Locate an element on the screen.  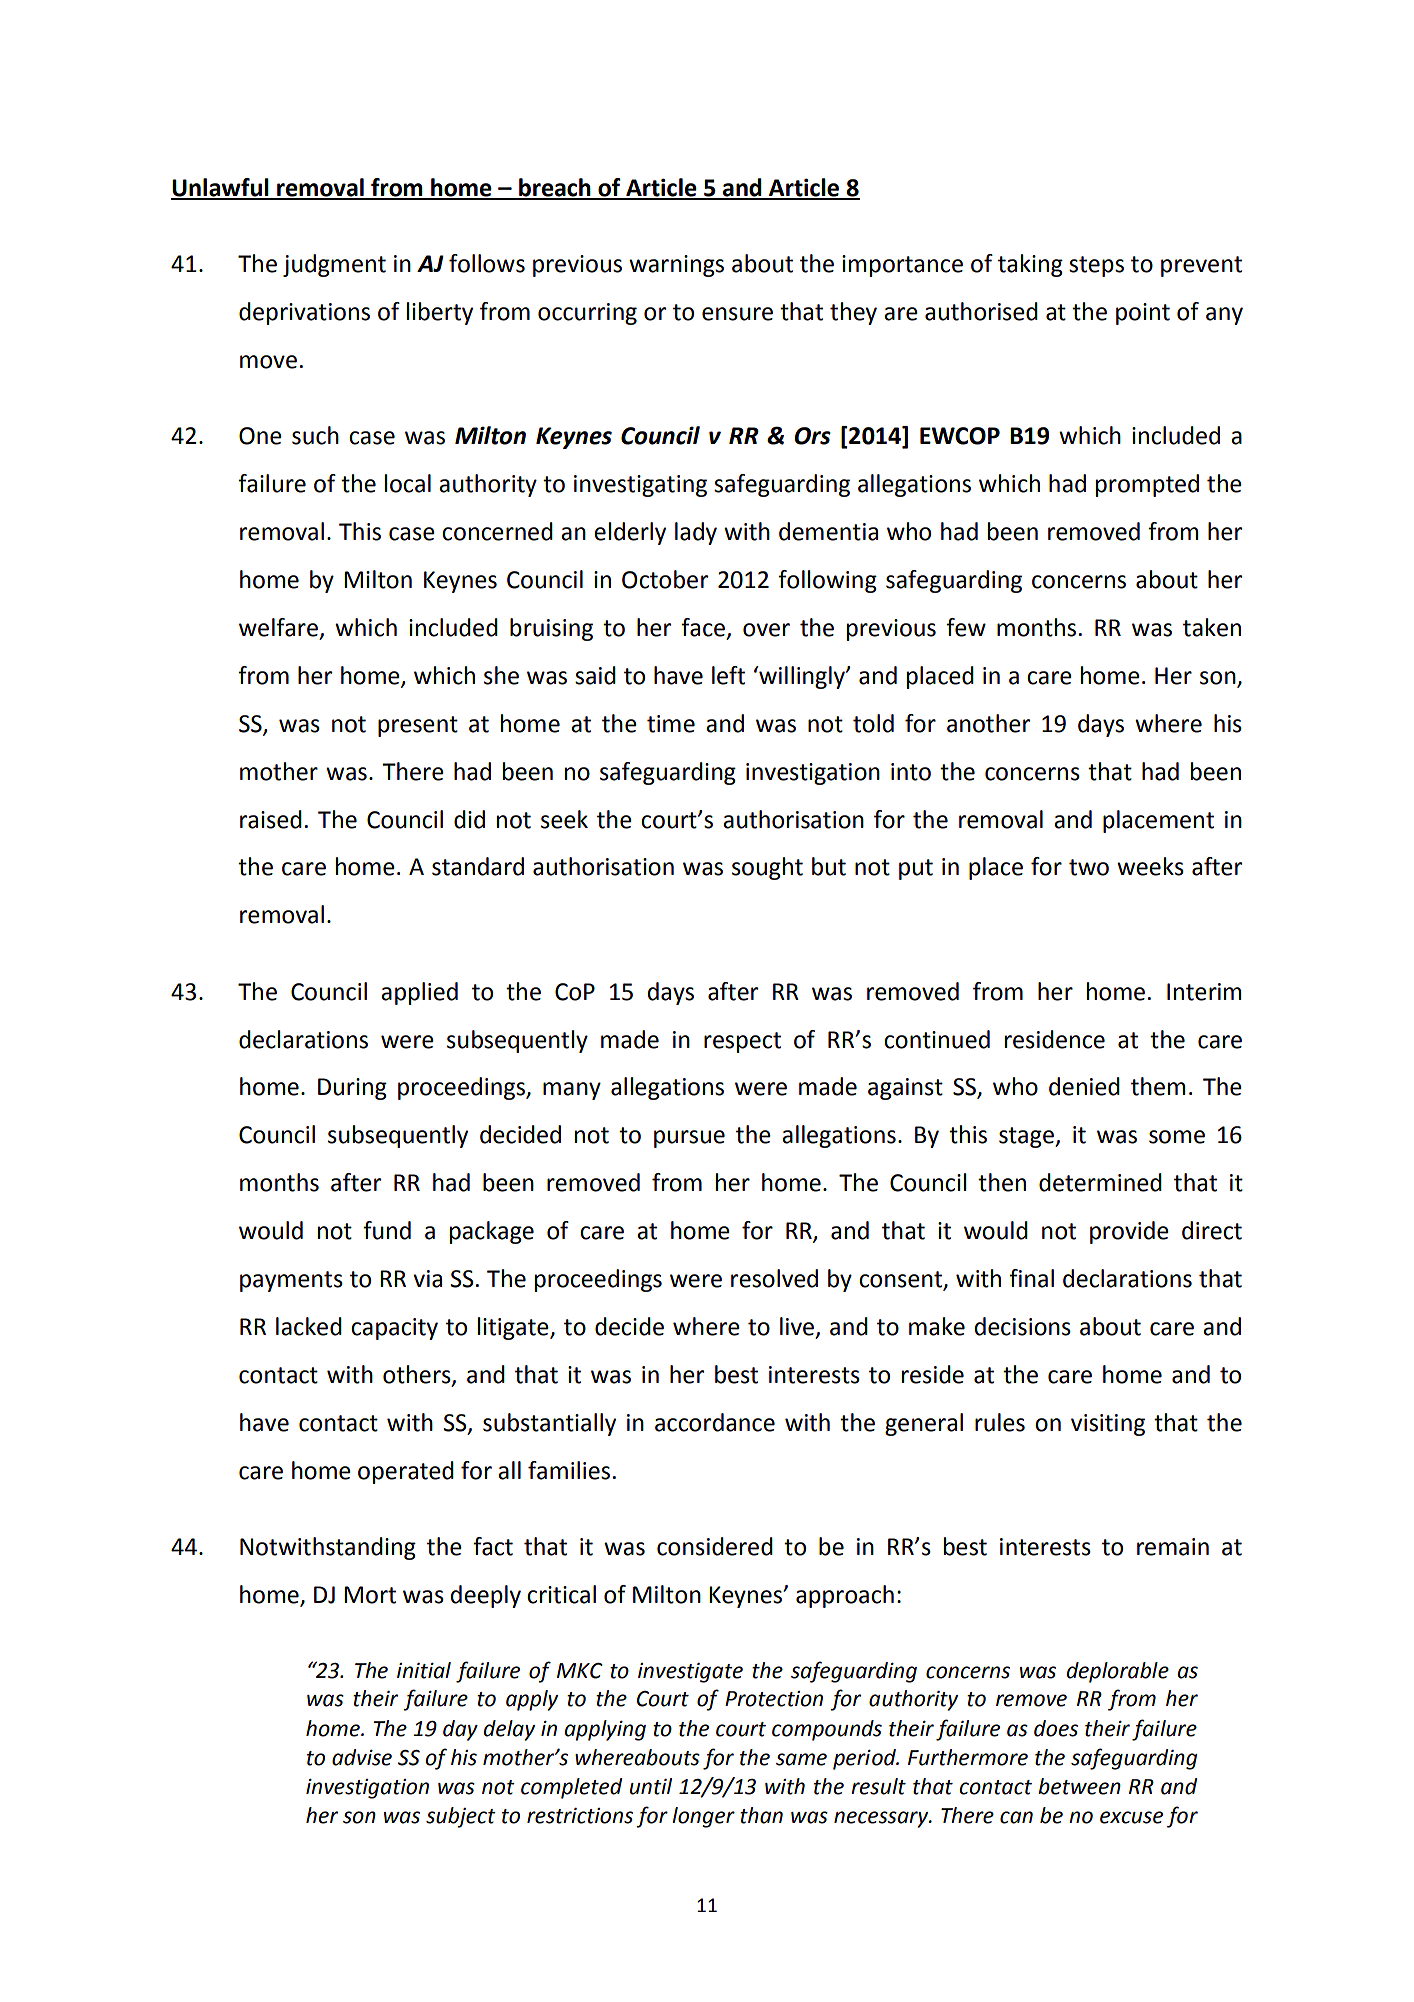
ensure is located at coordinates (737, 314).
